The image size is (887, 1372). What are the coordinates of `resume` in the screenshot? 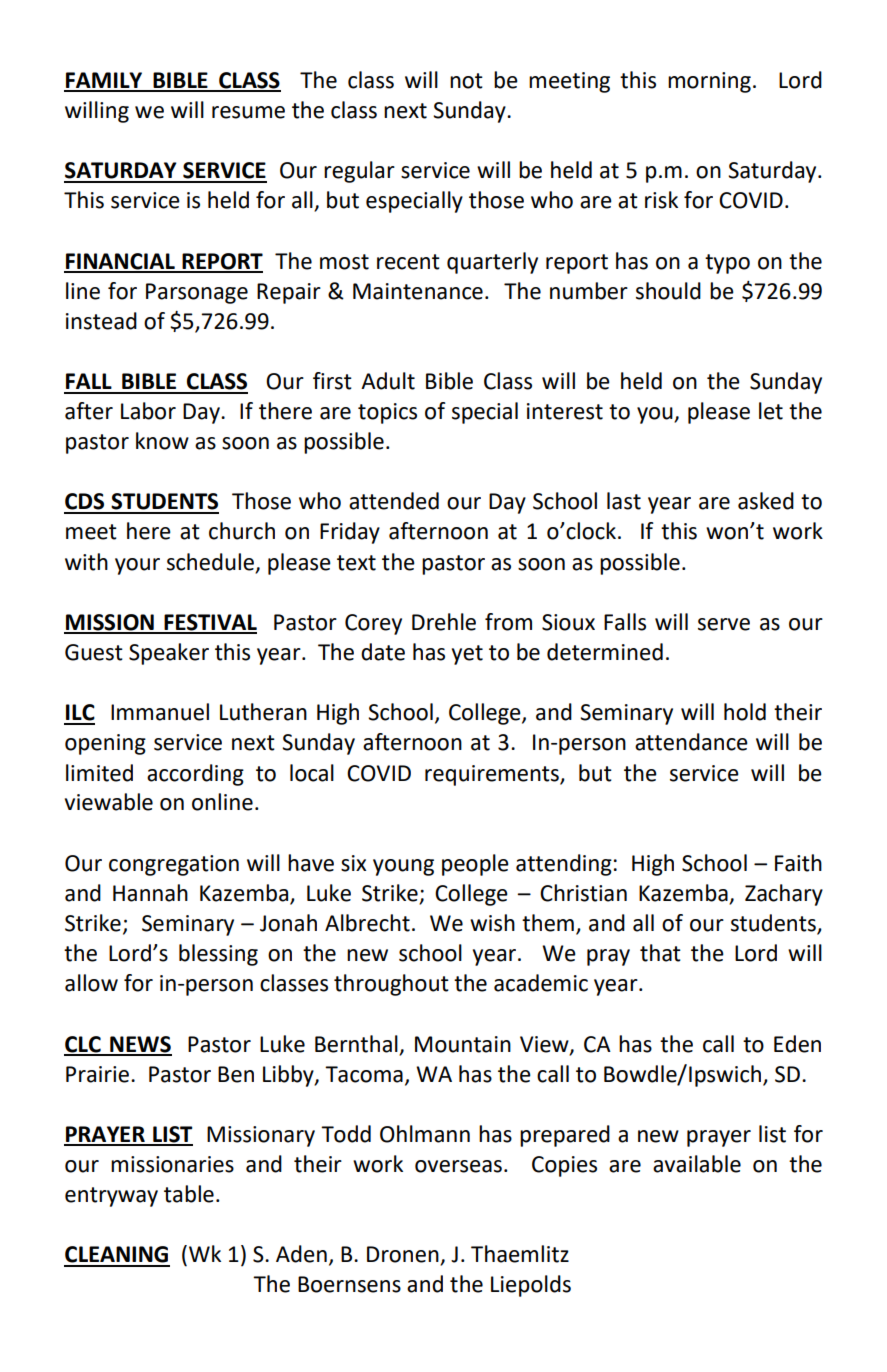 It's located at (248, 112).
